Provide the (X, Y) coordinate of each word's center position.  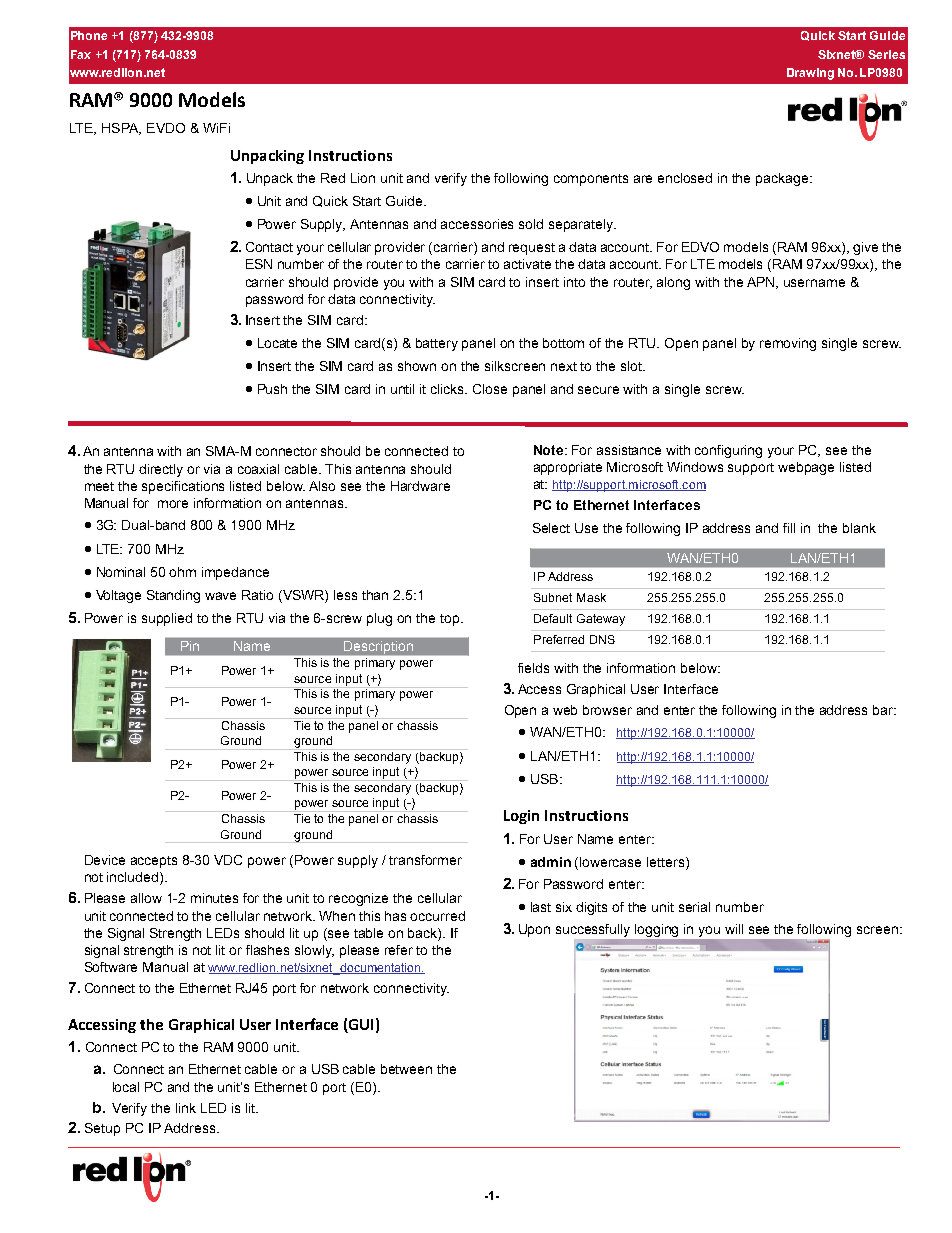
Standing (173, 596)
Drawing (810, 74)
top (451, 620)
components (591, 180)
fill (789, 528)
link (186, 1108)
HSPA (121, 129)
